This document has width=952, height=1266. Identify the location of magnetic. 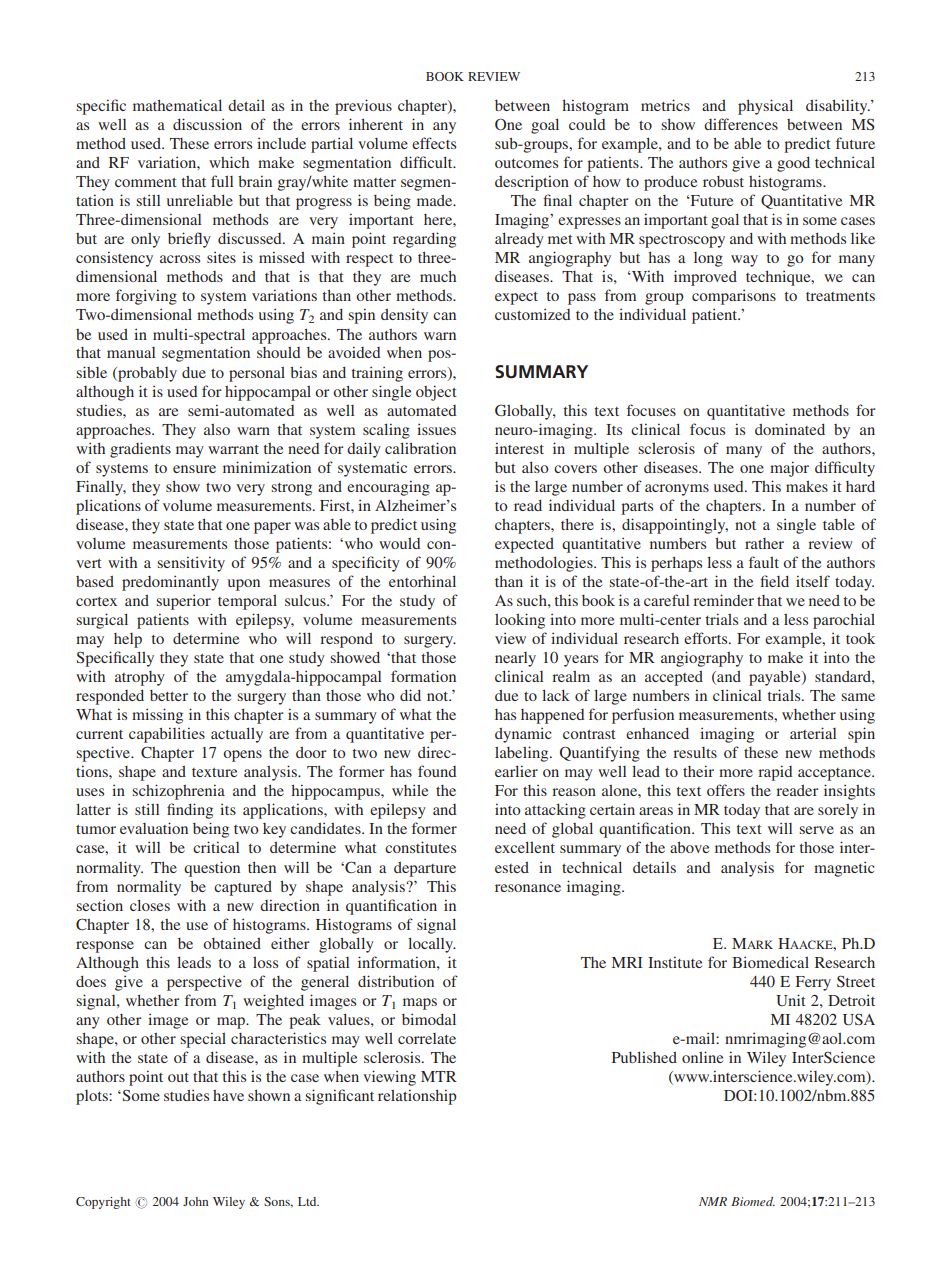
(844, 869).
